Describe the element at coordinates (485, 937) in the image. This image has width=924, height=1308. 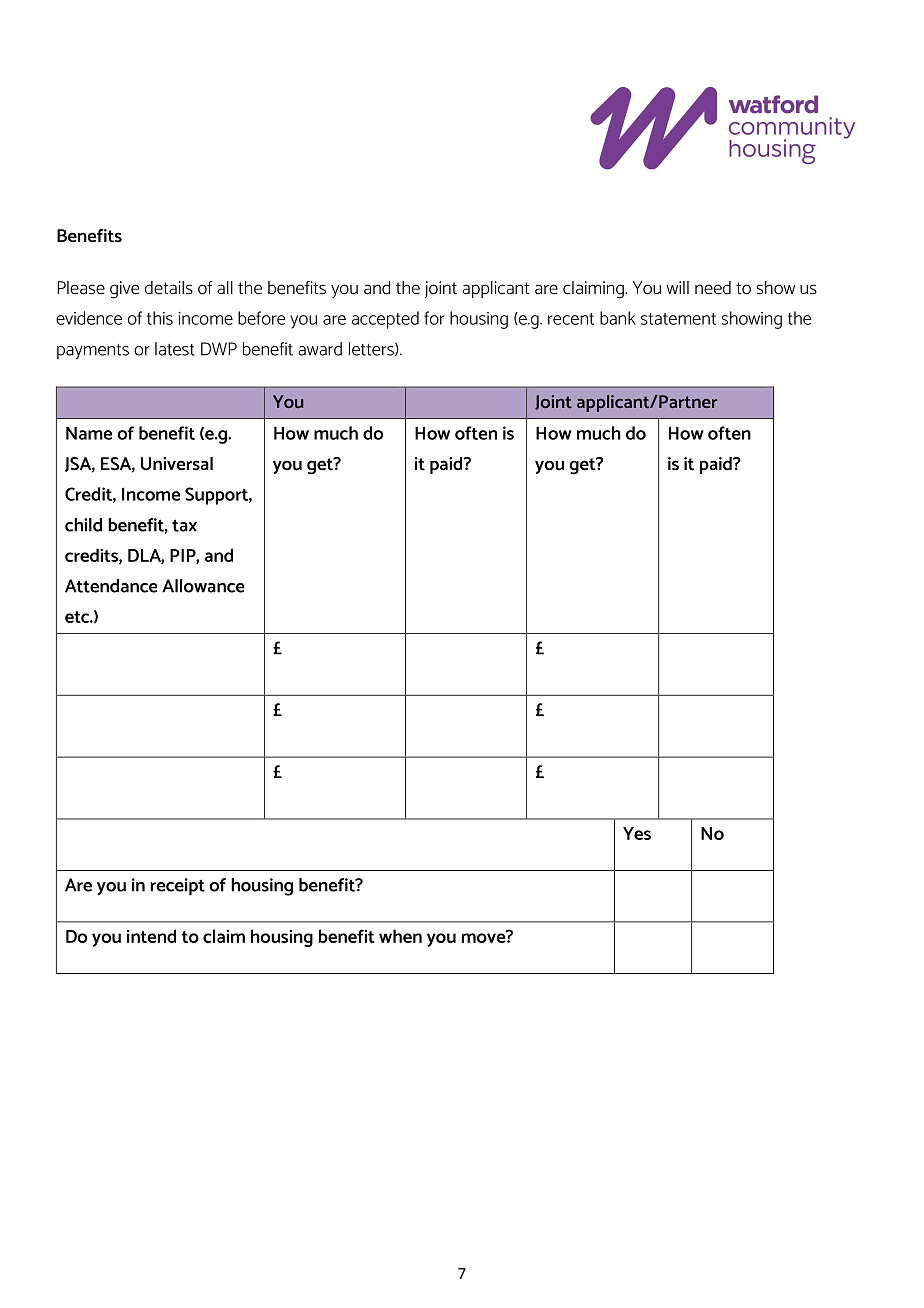
I see `move` at that location.
